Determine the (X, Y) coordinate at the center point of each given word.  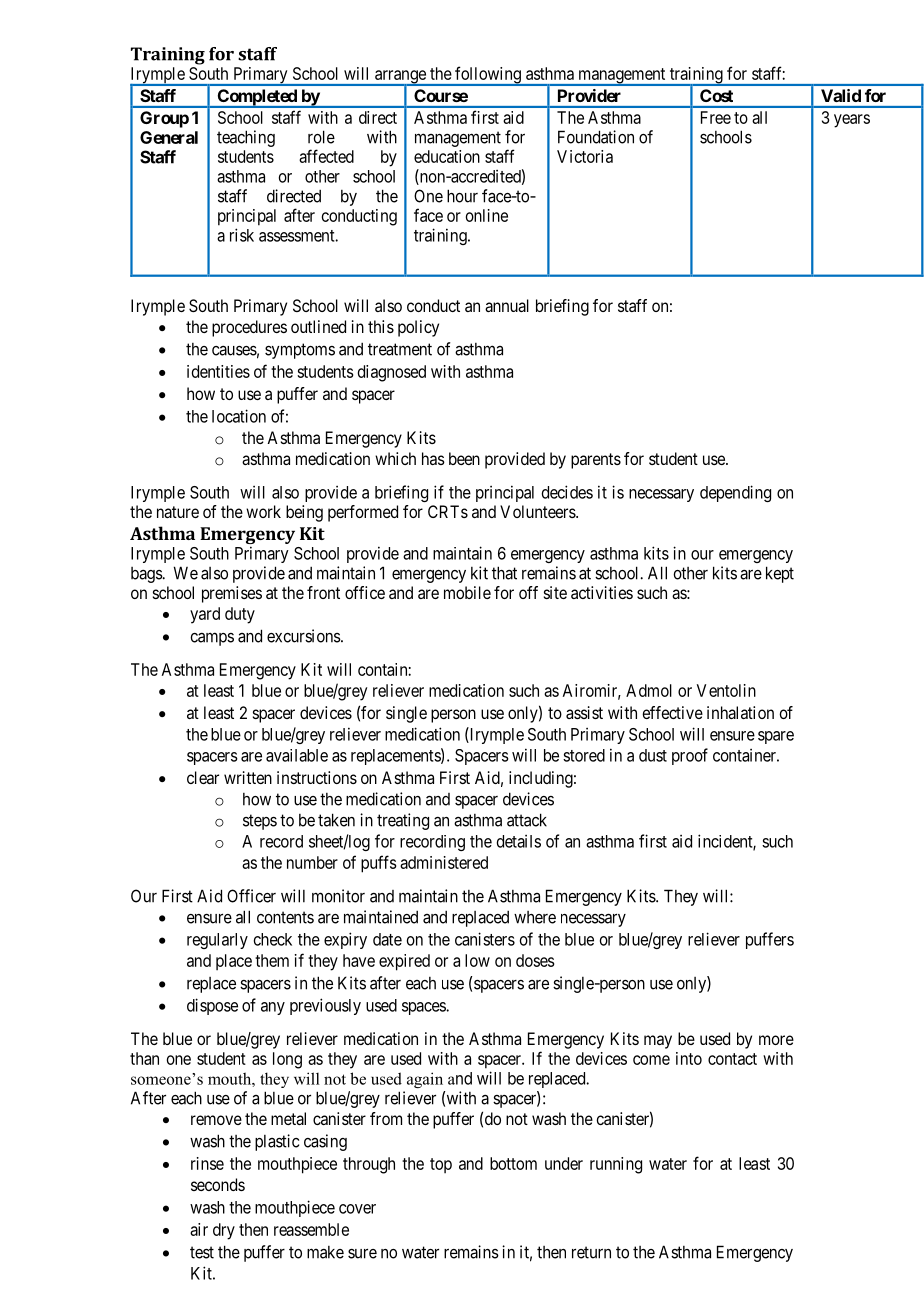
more (776, 1040)
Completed (257, 98)
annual (507, 305)
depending (735, 493)
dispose (212, 1006)
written (248, 777)
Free (716, 117)
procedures (249, 328)
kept (780, 574)
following (488, 76)
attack (527, 820)
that (504, 573)
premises (232, 594)
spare (776, 737)
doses (535, 960)
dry (224, 1231)
